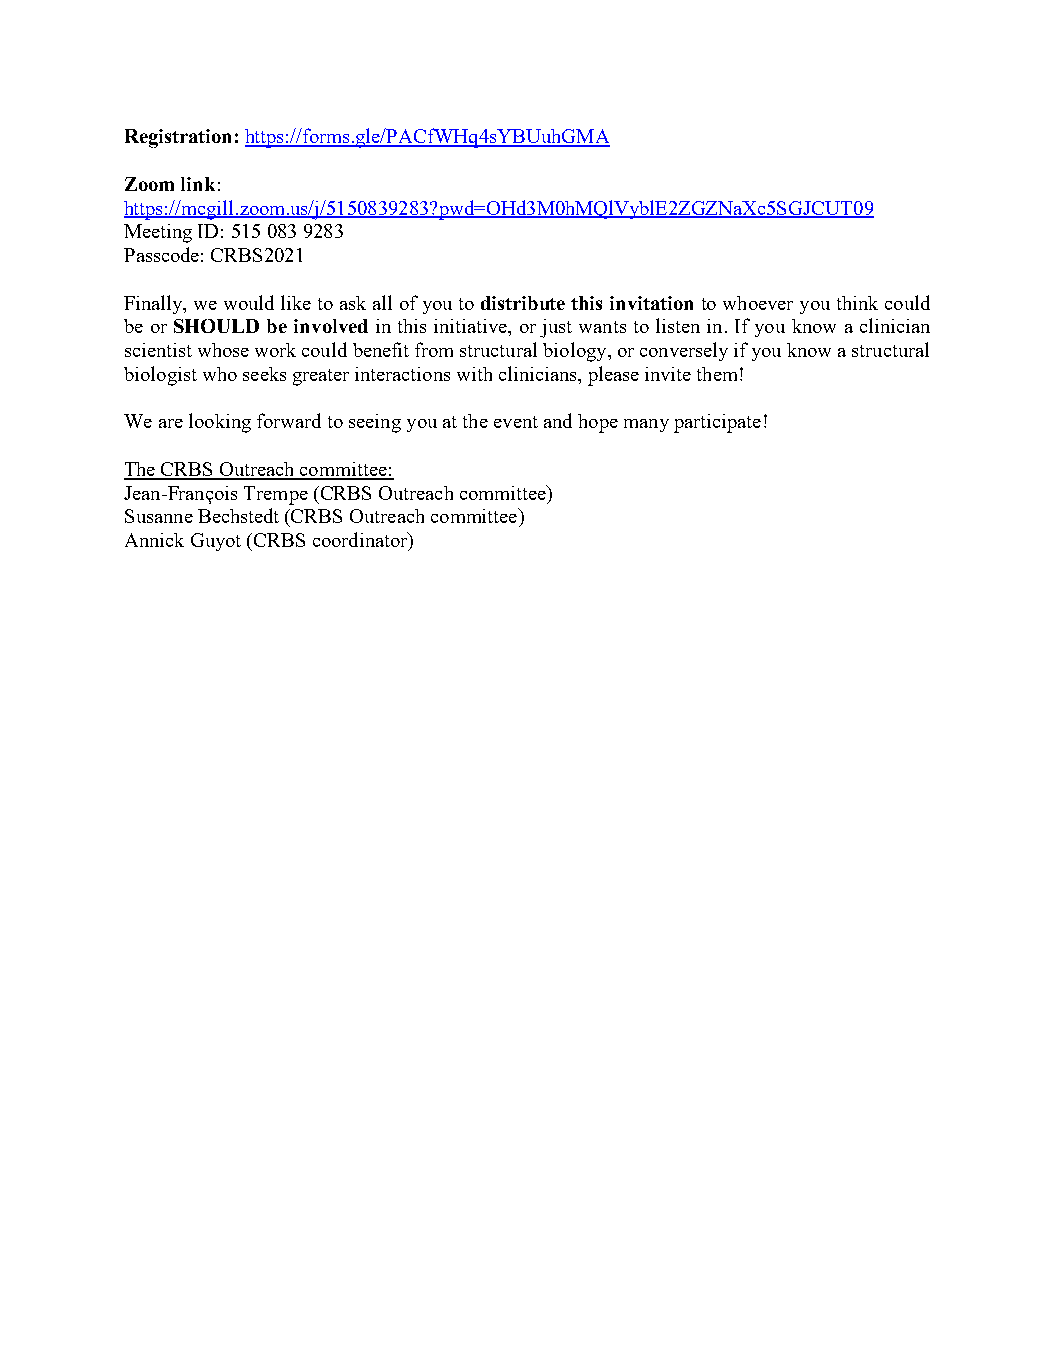 This screenshot has width=1054, height=1364. Describe the element at coordinates (216, 542) in the screenshot. I see `Guyot` at that location.
